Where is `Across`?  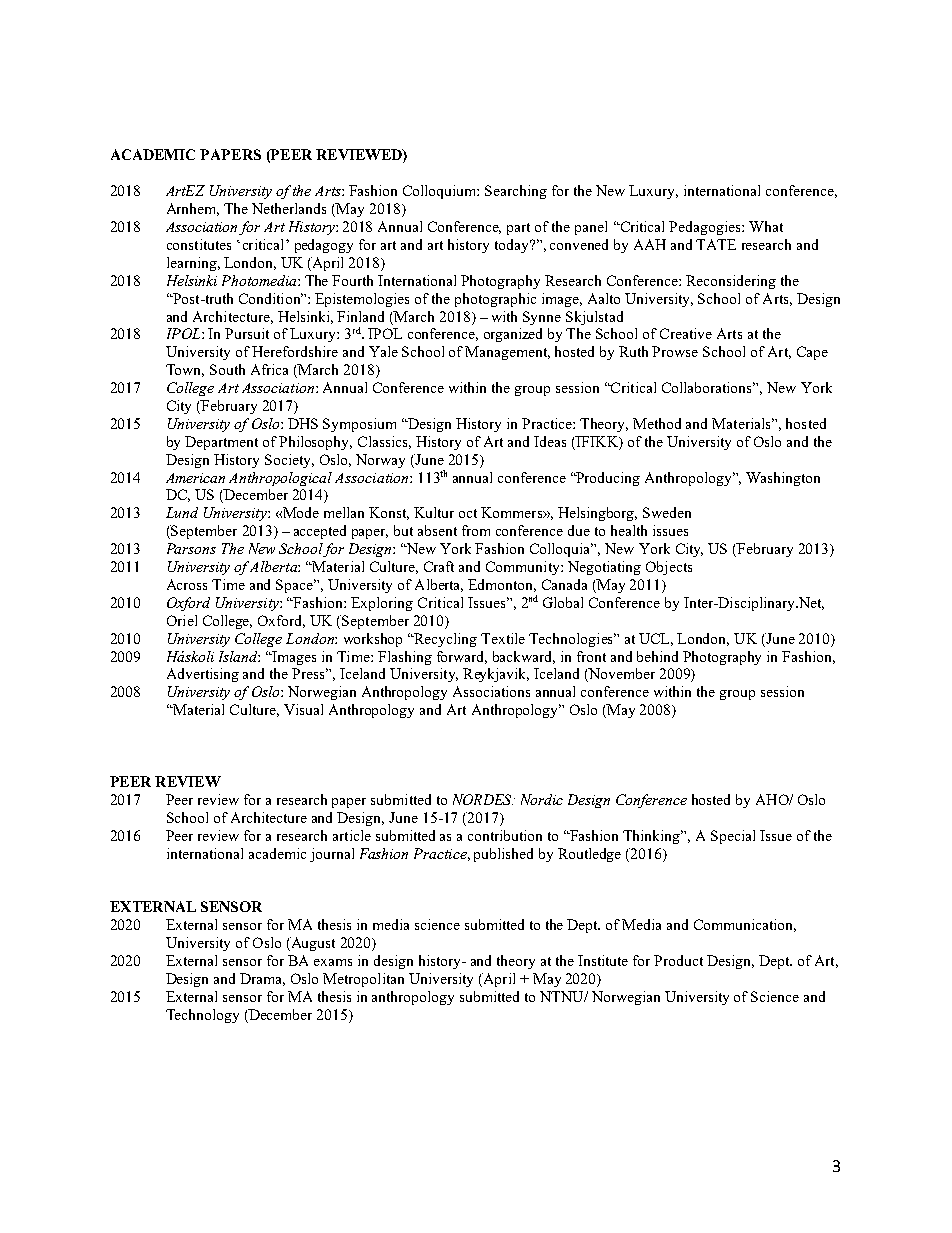 Across is located at coordinates (187, 584).
